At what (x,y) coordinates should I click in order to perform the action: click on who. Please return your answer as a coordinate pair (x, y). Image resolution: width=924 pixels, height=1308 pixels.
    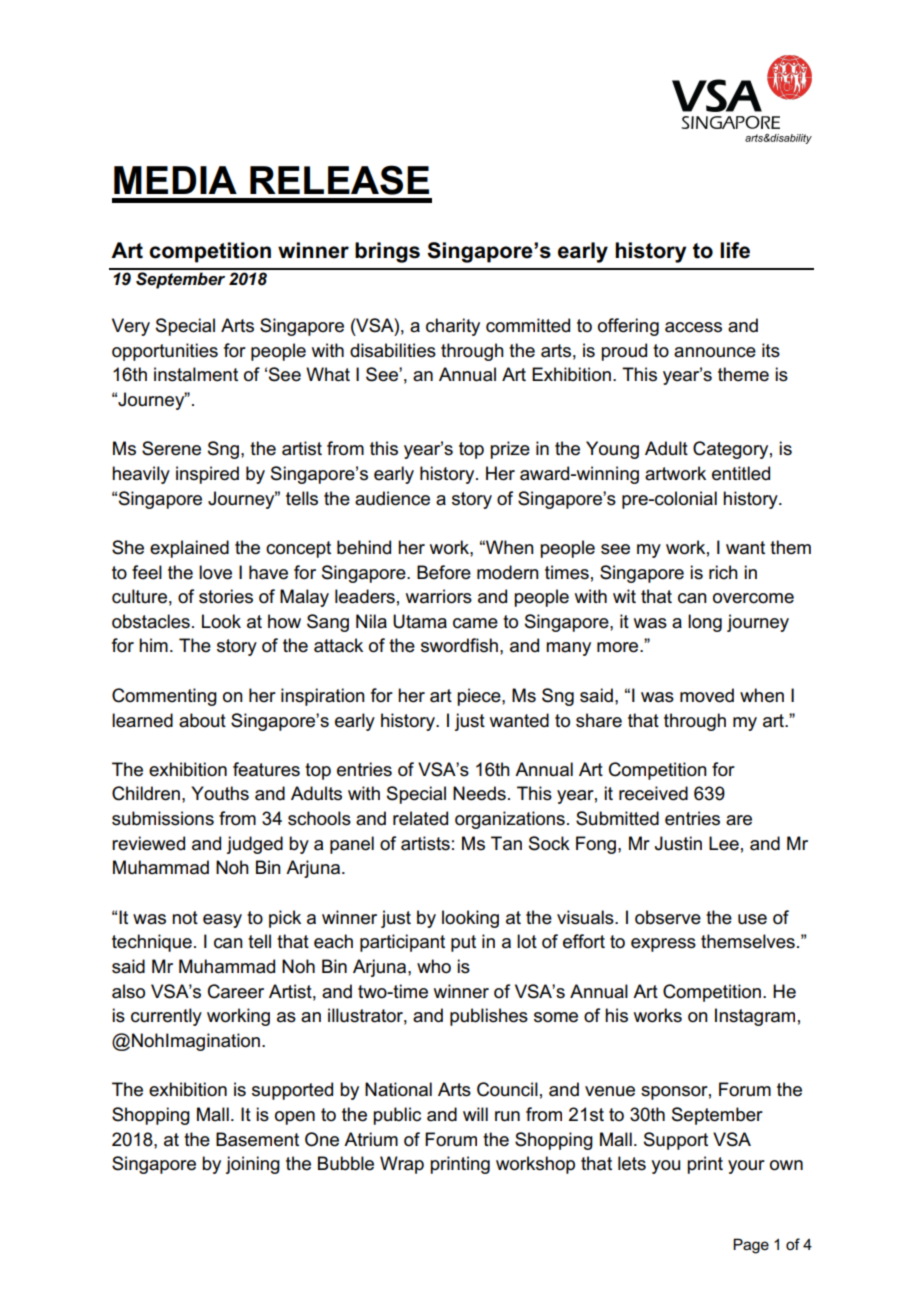
    Looking at the image, I should click on (434, 966).
